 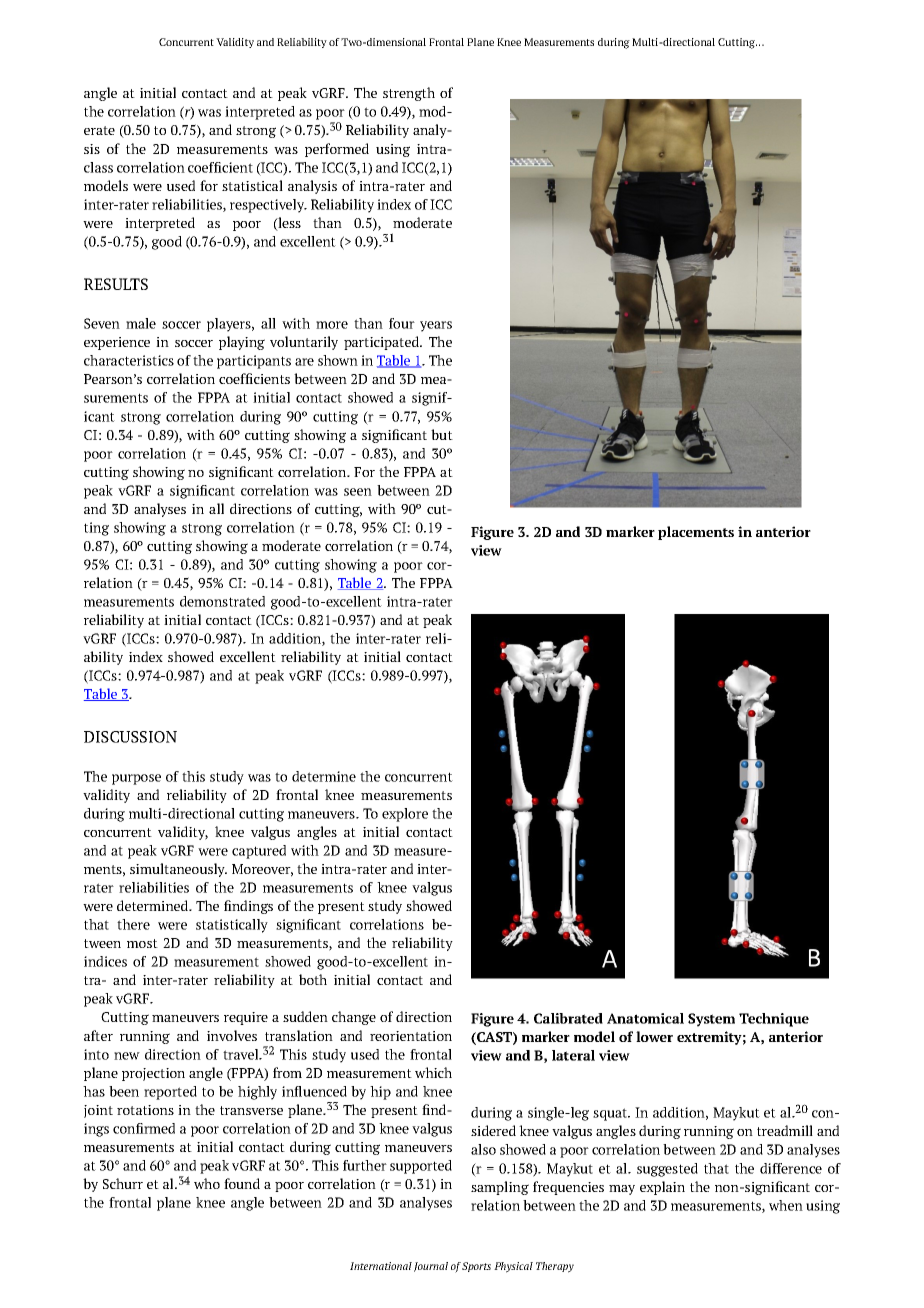 I want to click on explain, so click(x=662, y=1188).
